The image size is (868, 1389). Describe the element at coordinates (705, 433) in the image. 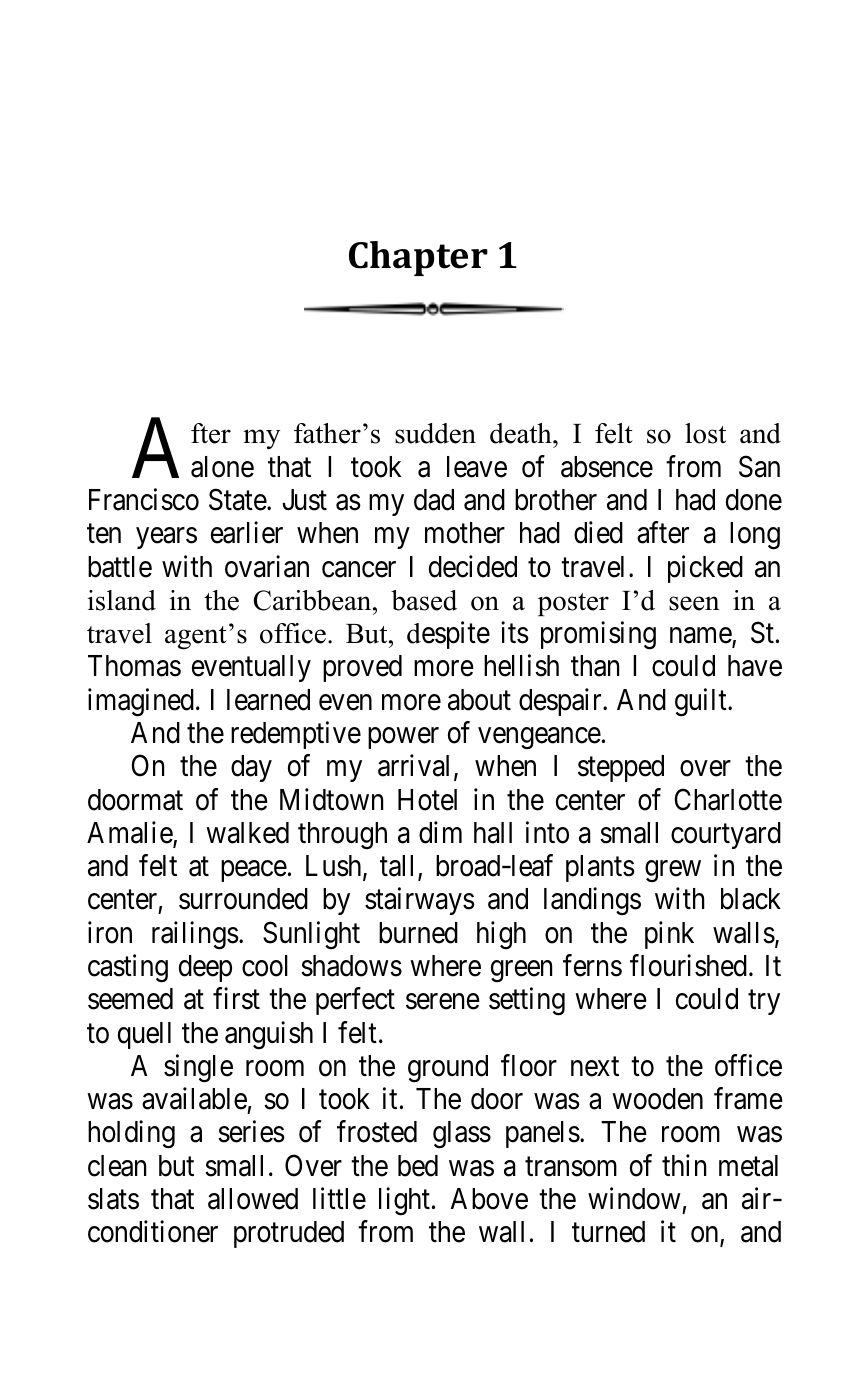

I see `lost` at that location.
